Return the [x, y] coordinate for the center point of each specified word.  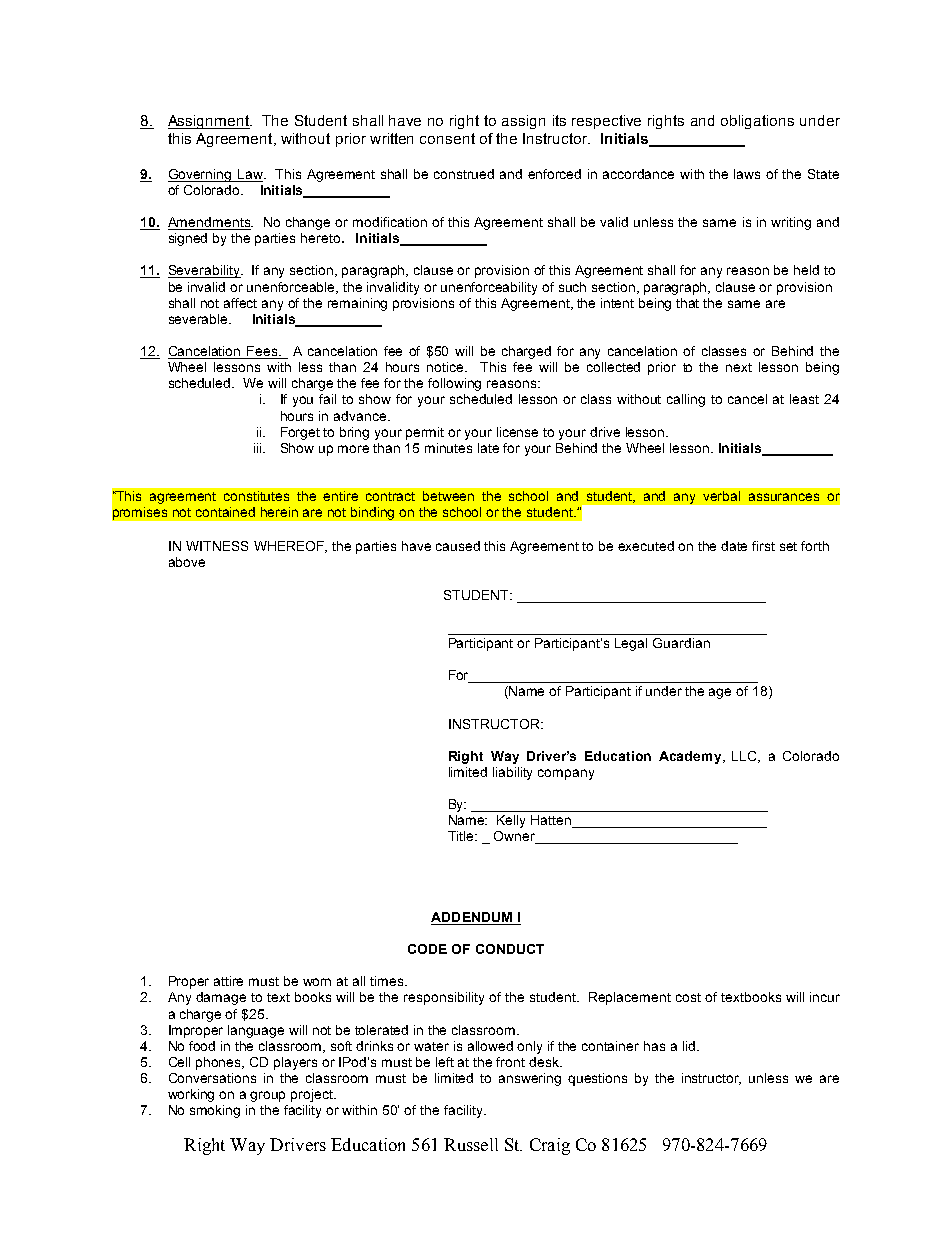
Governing [201, 175]
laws [747, 174]
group [267, 1096]
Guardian [681, 643]
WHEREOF [290, 547]
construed [464, 174]
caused [458, 546]
